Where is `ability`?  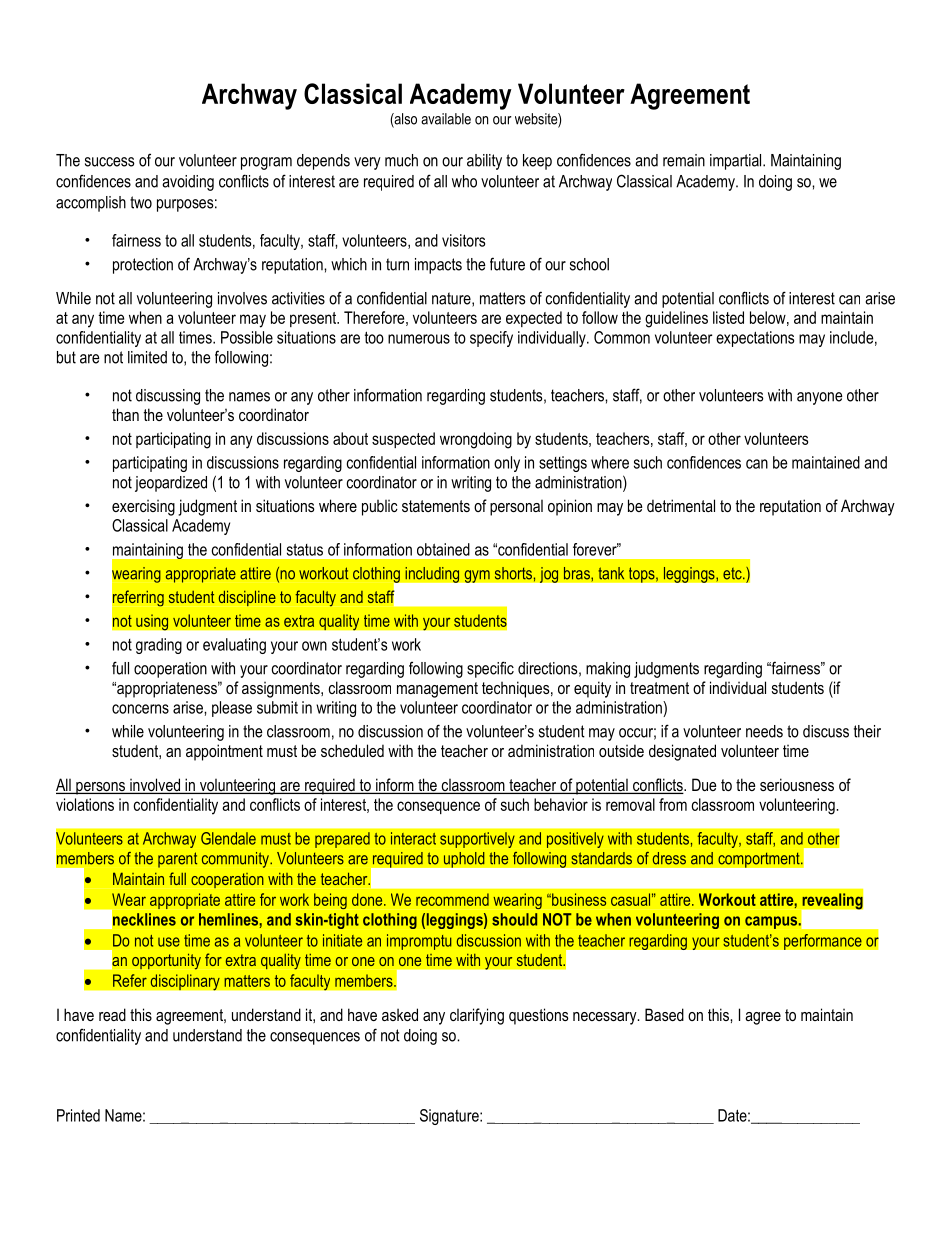 ability is located at coordinates (484, 162).
